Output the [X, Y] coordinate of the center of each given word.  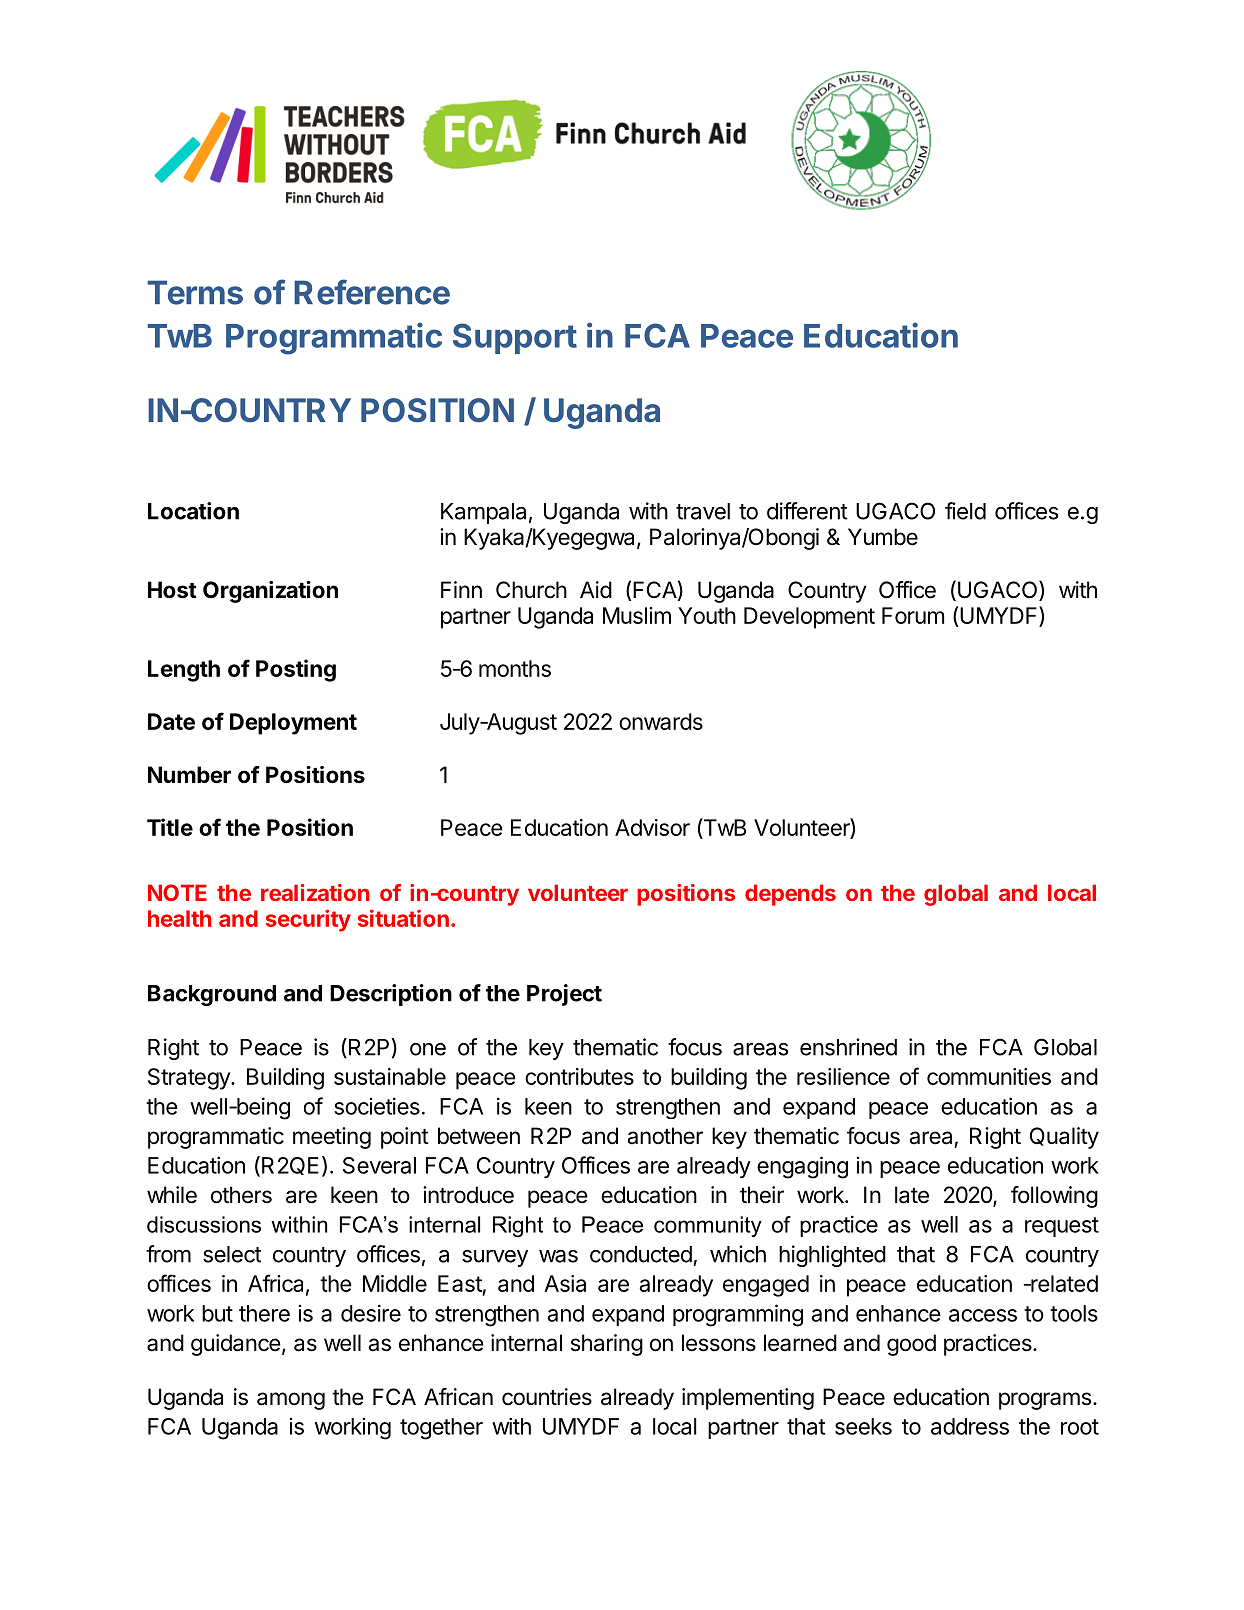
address [970, 1426]
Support [515, 338]
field [965, 511]
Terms [195, 292]
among [291, 1401]
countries [547, 1397]
